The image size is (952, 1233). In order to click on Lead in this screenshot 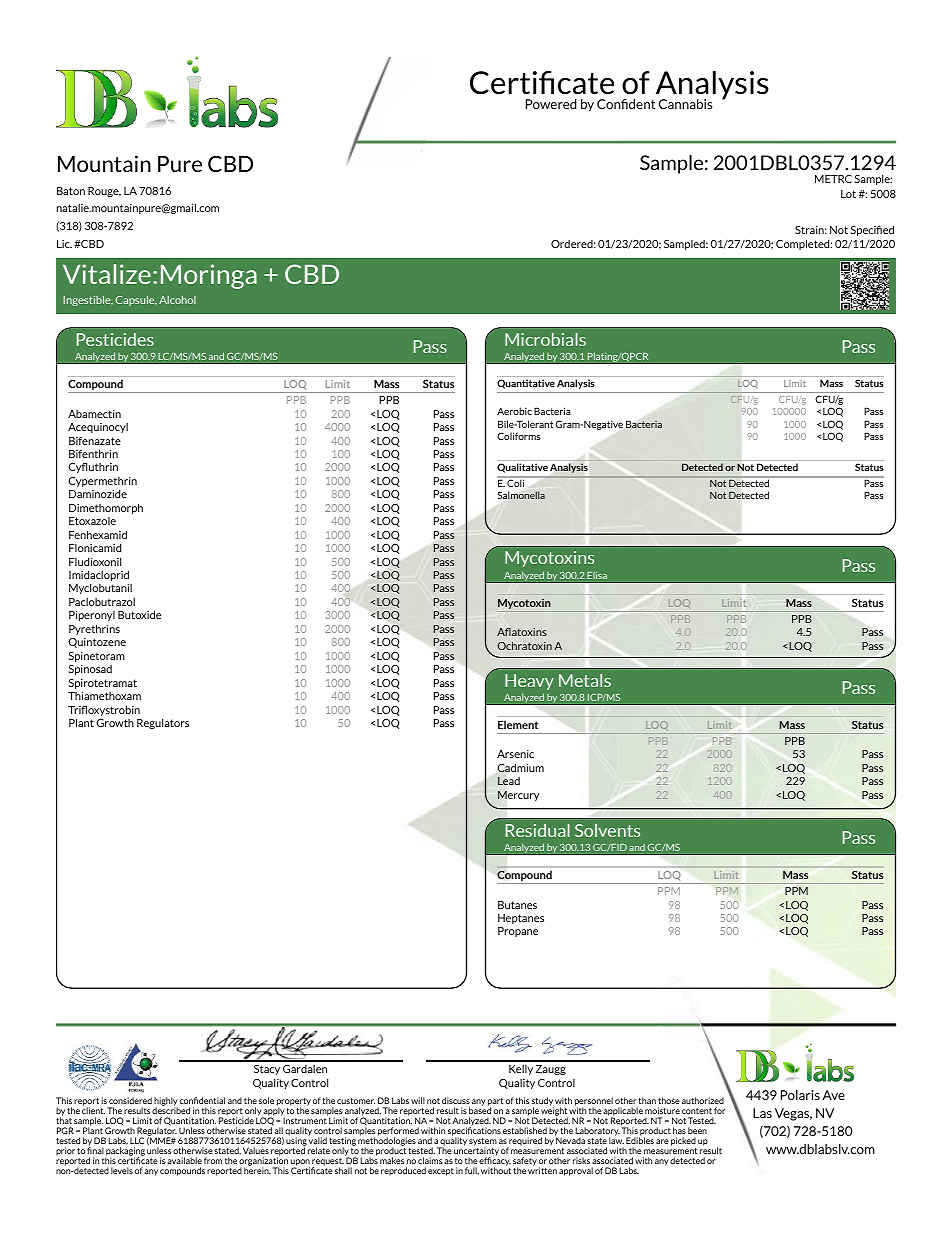, I will do `click(509, 781)`.
